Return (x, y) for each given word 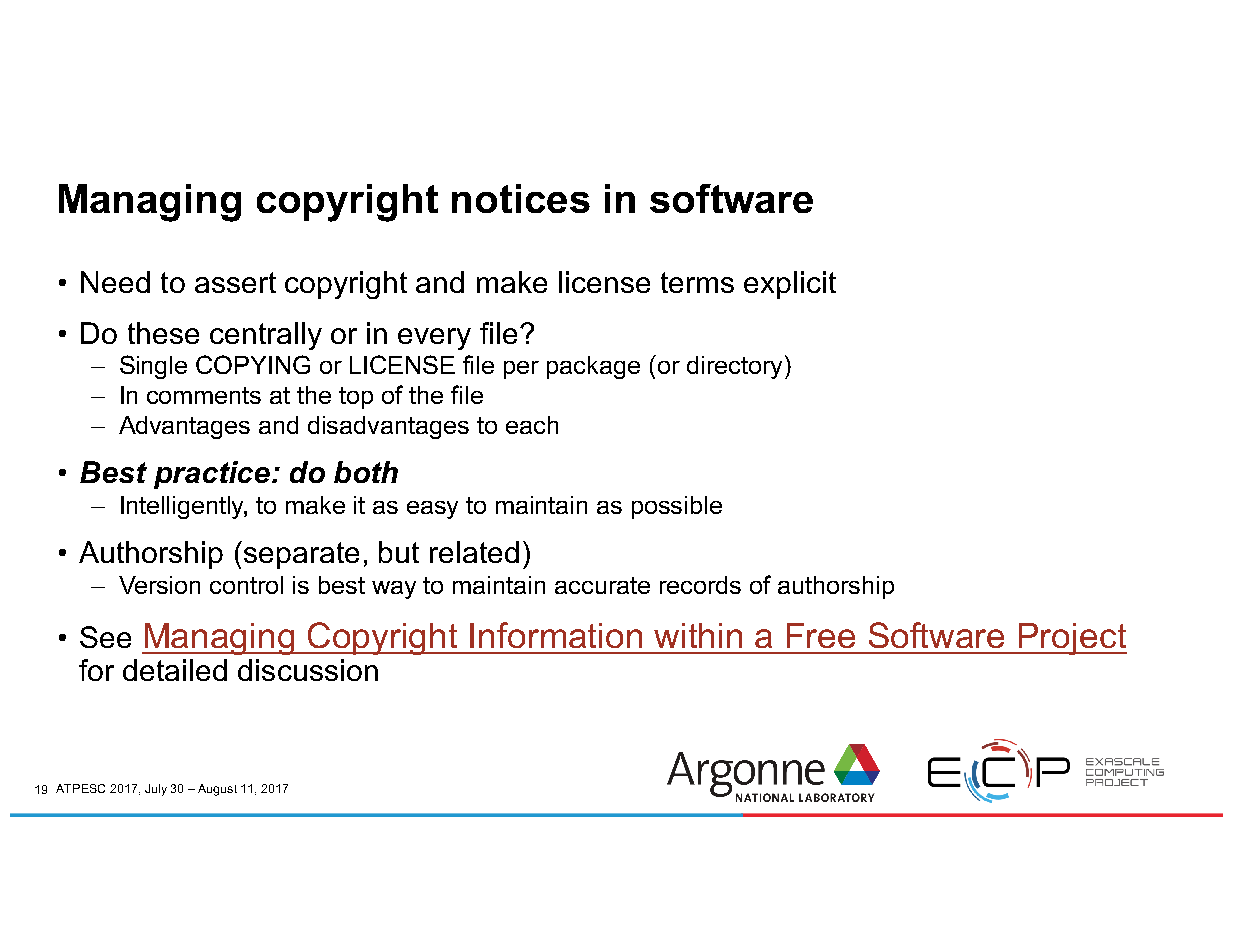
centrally (266, 336)
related (474, 552)
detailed (175, 670)
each (532, 425)
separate (300, 555)
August (217, 790)
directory (734, 367)
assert (235, 282)
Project (1072, 639)
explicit (790, 285)
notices (521, 198)
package (593, 367)
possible (677, 507)
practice (212, 475)
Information (556, 635)
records (700, 585)
